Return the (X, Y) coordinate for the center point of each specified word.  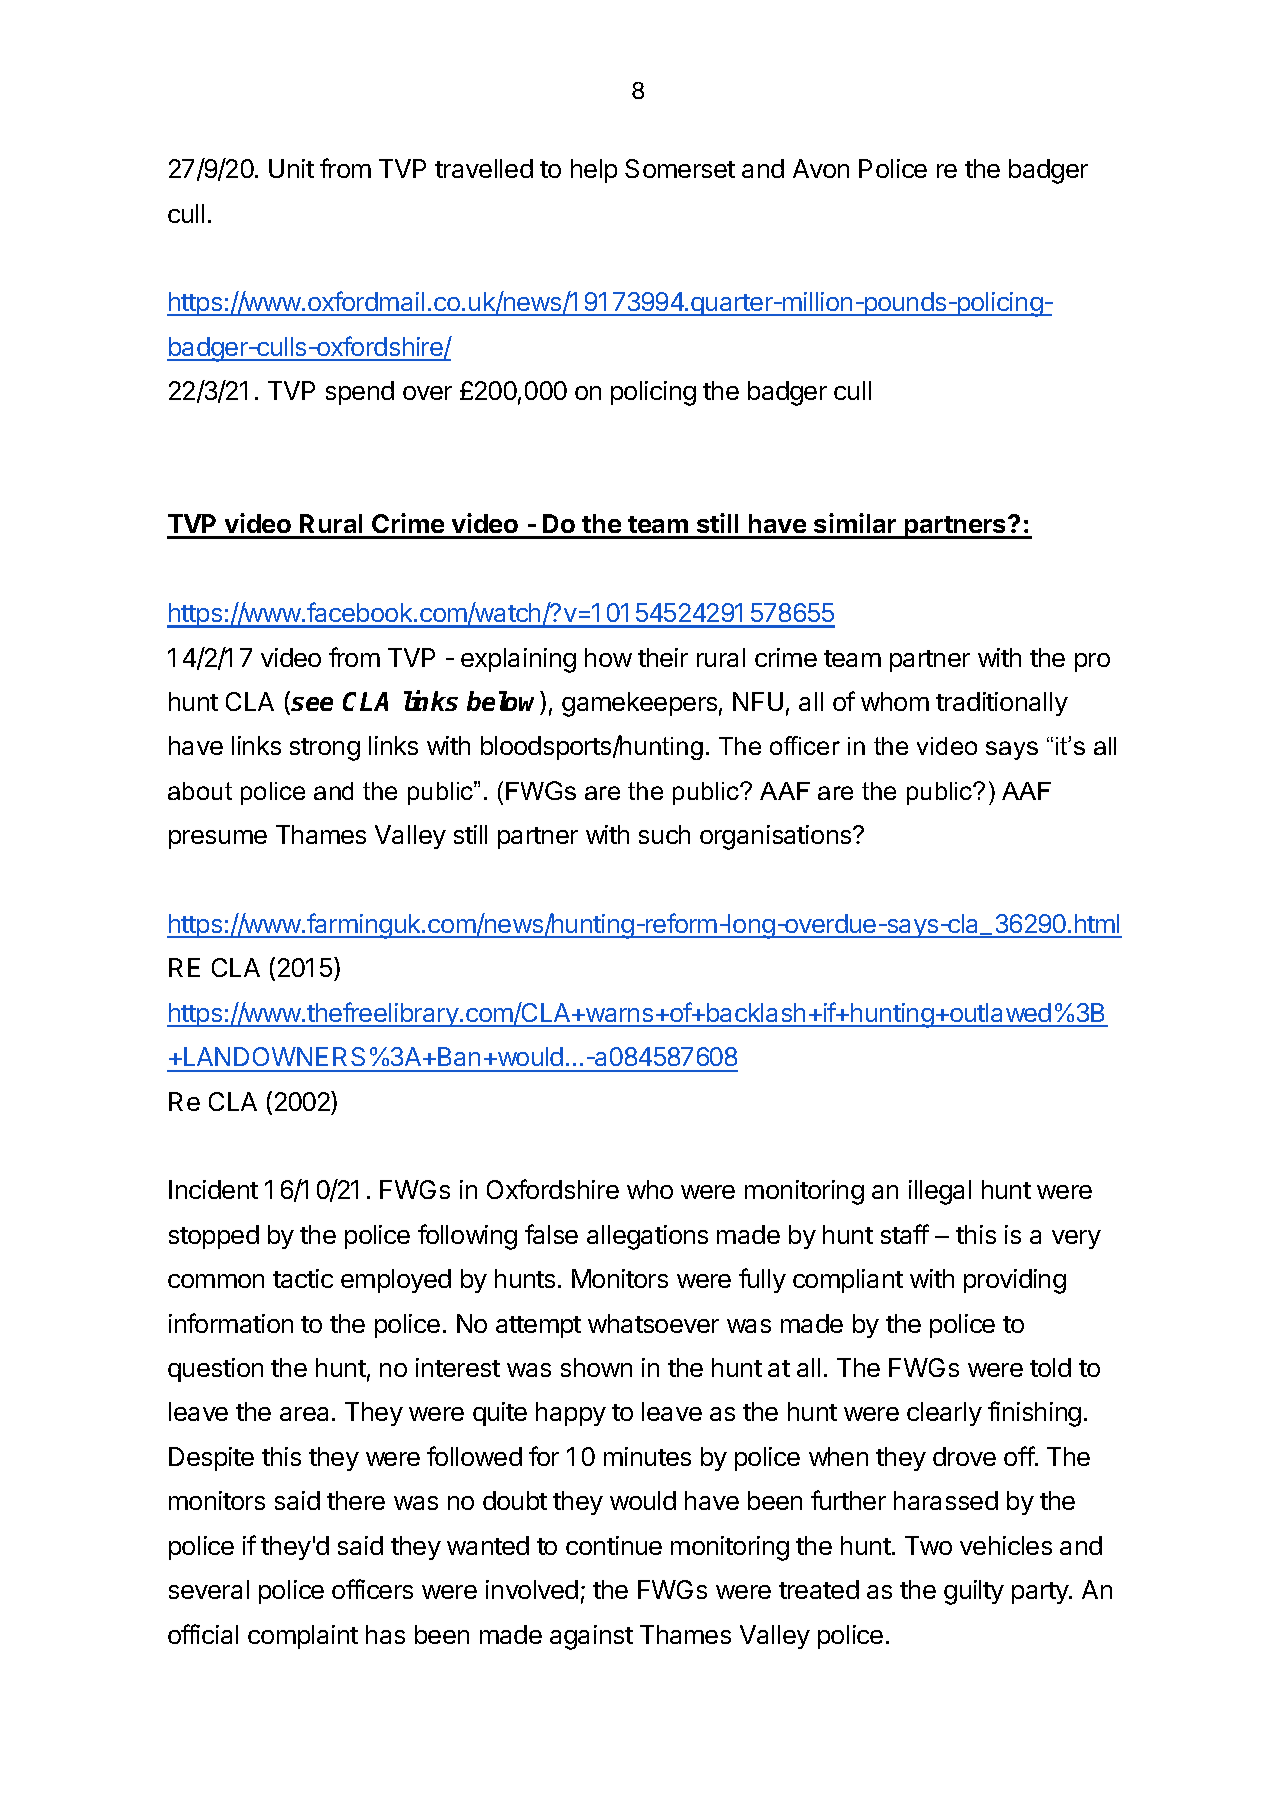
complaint (303, 1637)
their (663, 657)
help (594, 171)
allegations (647, 1237)
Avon (821, 168)
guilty (974, 1592)
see (312, 704)
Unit (291, 168)
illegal (940, 1192)
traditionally (1002, 704)
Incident (213, 1189)
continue (614, 1545)
